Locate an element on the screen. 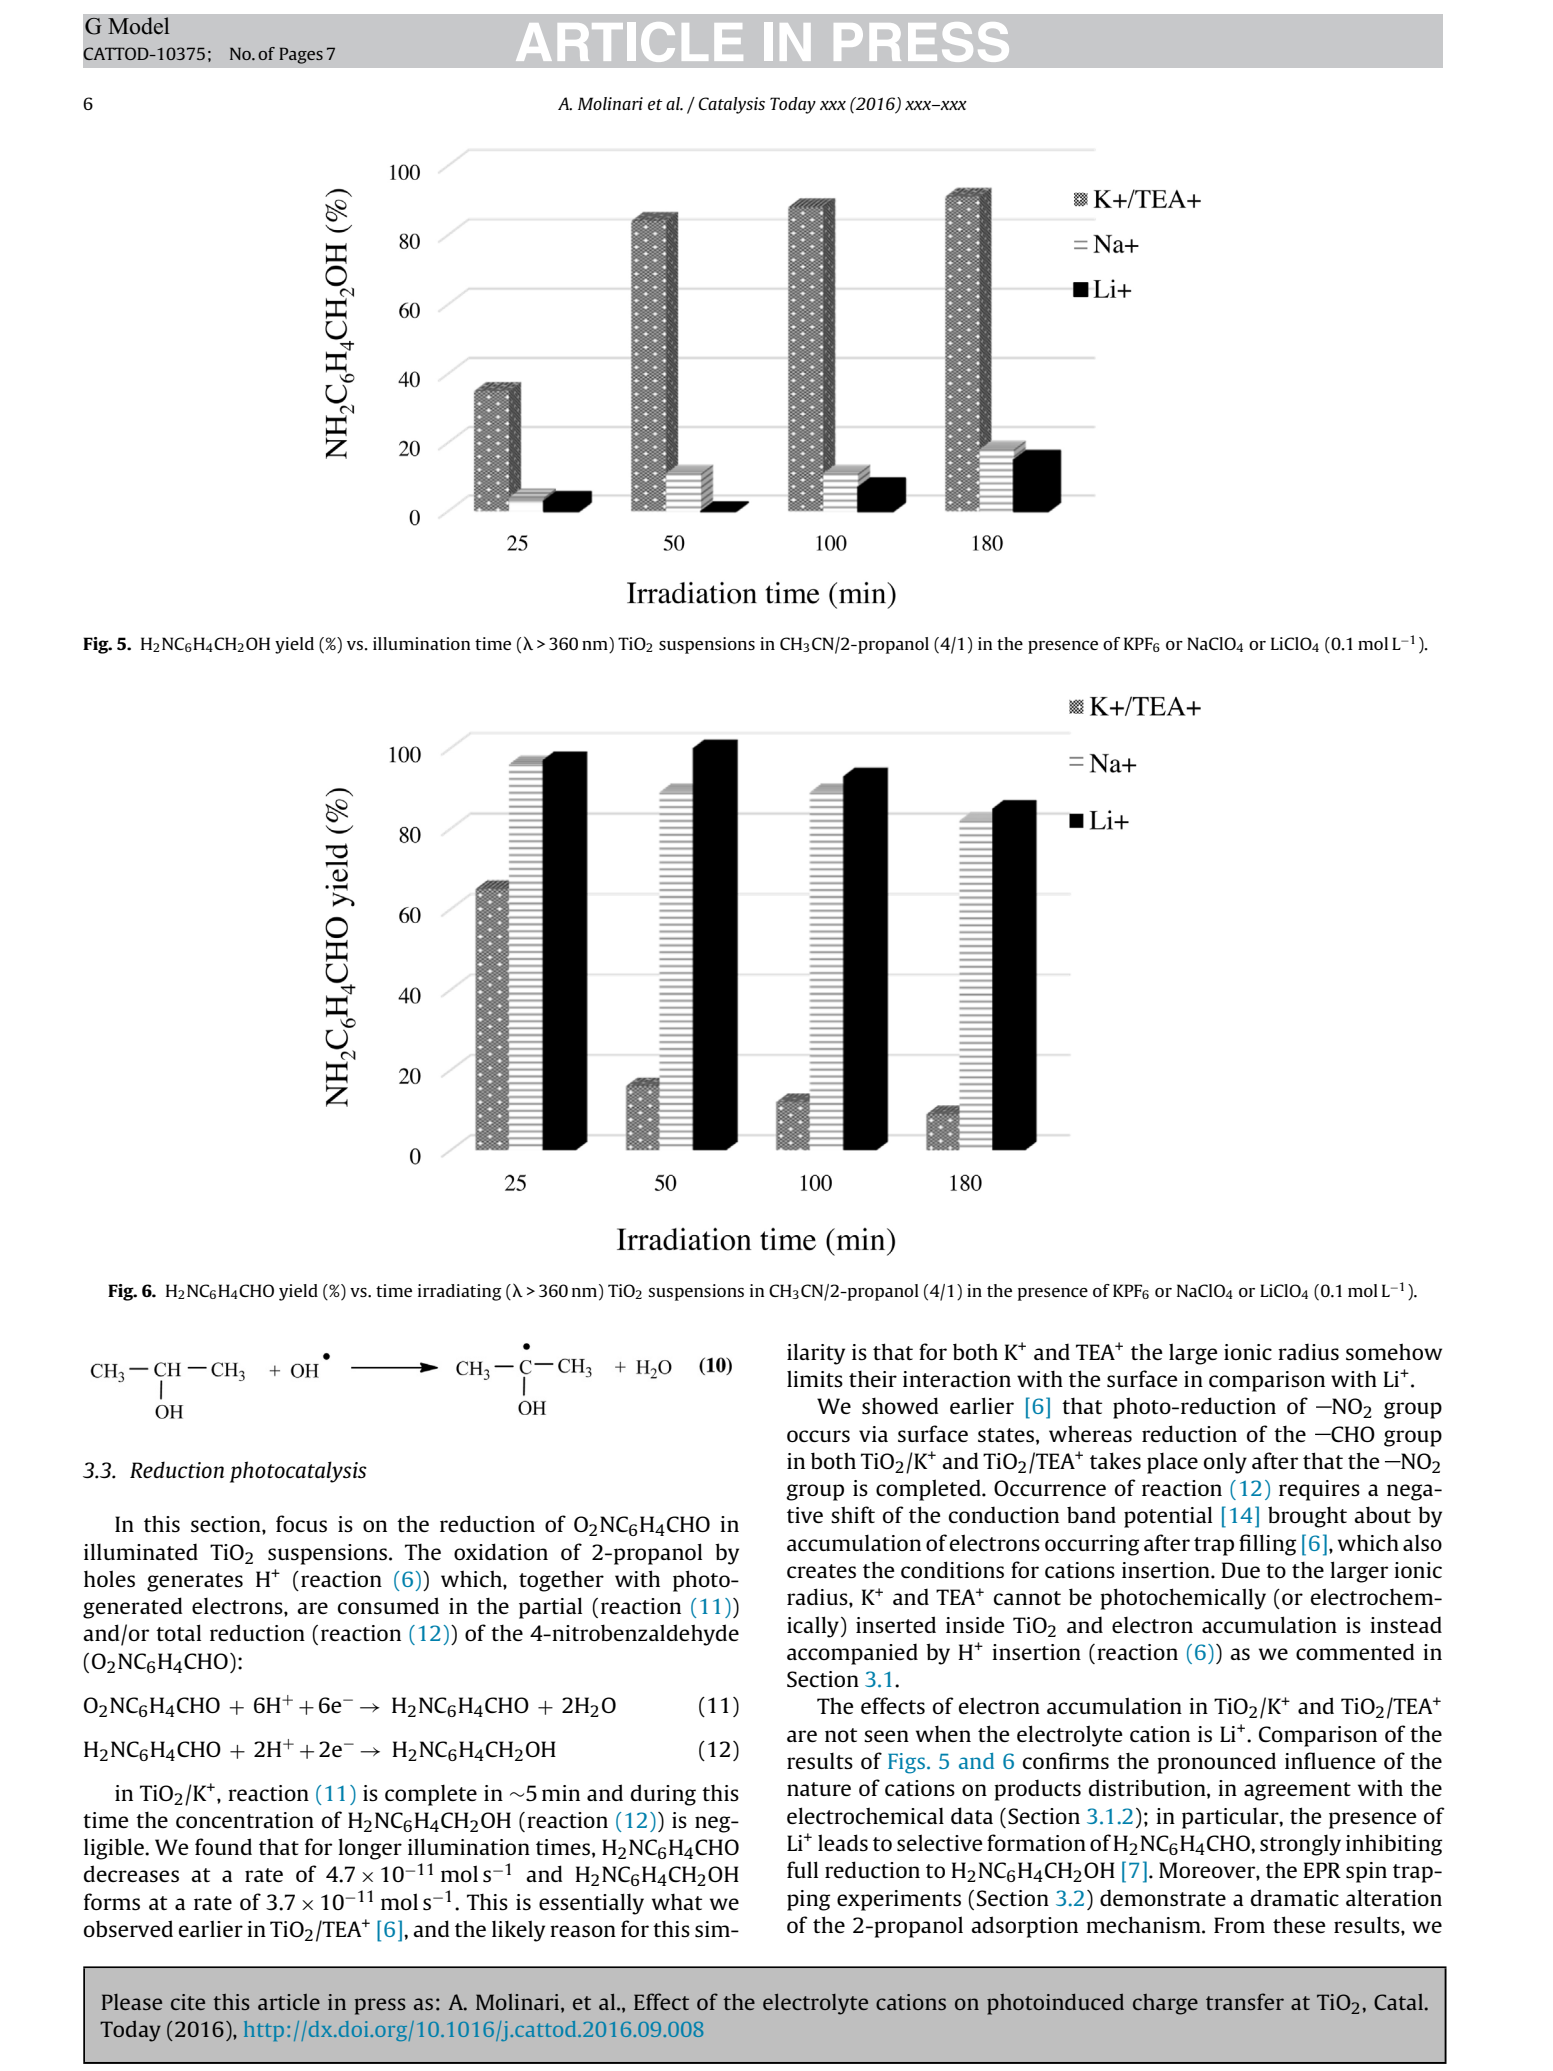 The image size is (1553, 2071). cite is located at coordinates (188, 2002).
